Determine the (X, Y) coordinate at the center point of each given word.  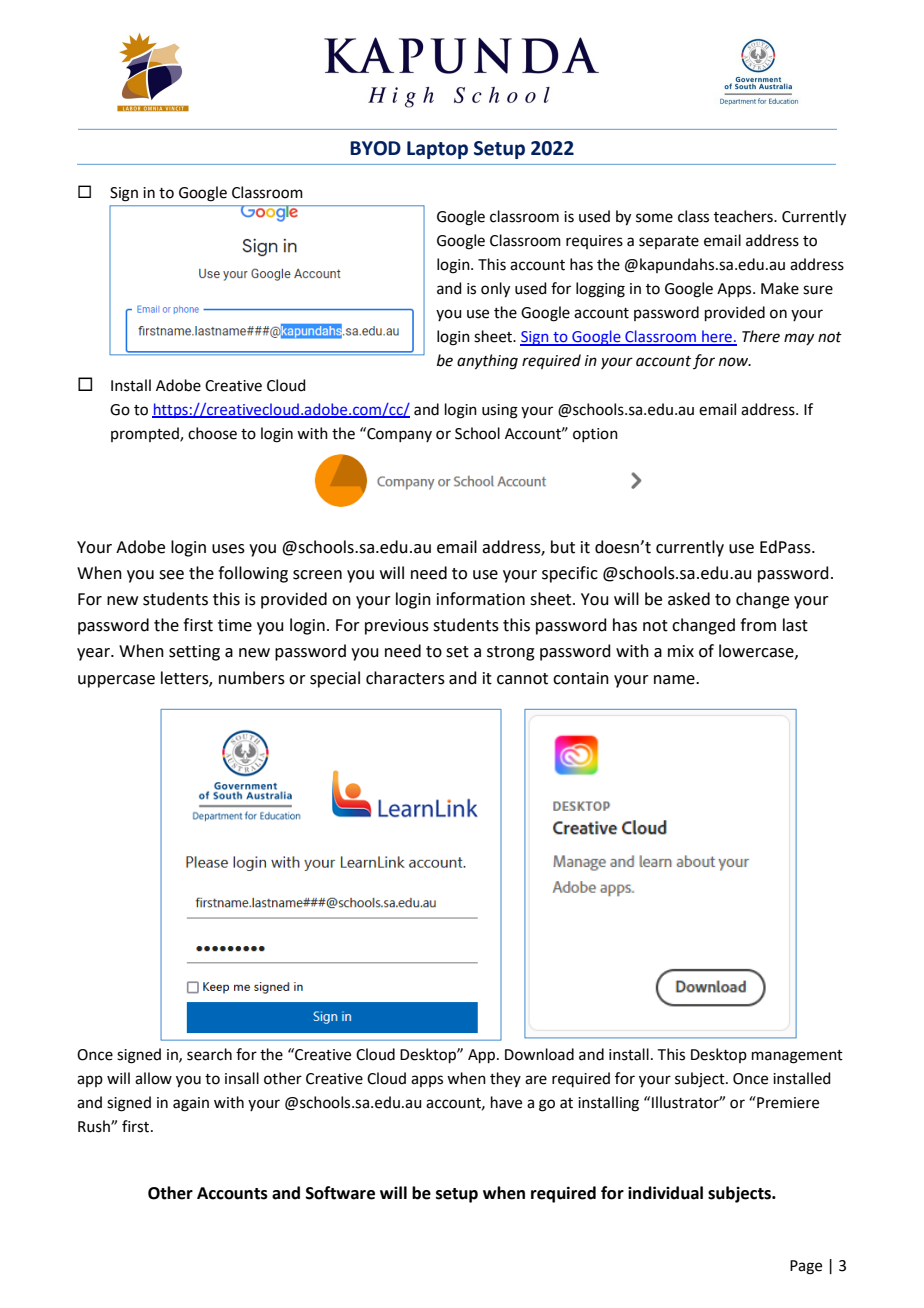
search (209, 1054)
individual (665, 1193)
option (595, 435)
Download (539, 1054)
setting (194, 653)
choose (212, 433)
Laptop (437, 150)
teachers (744, 216)
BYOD (375, 148)
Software (340, 1193)
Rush (95, 1126)
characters (405, 678)
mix (681, 651)
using (500, 411)
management (797, 1057)
